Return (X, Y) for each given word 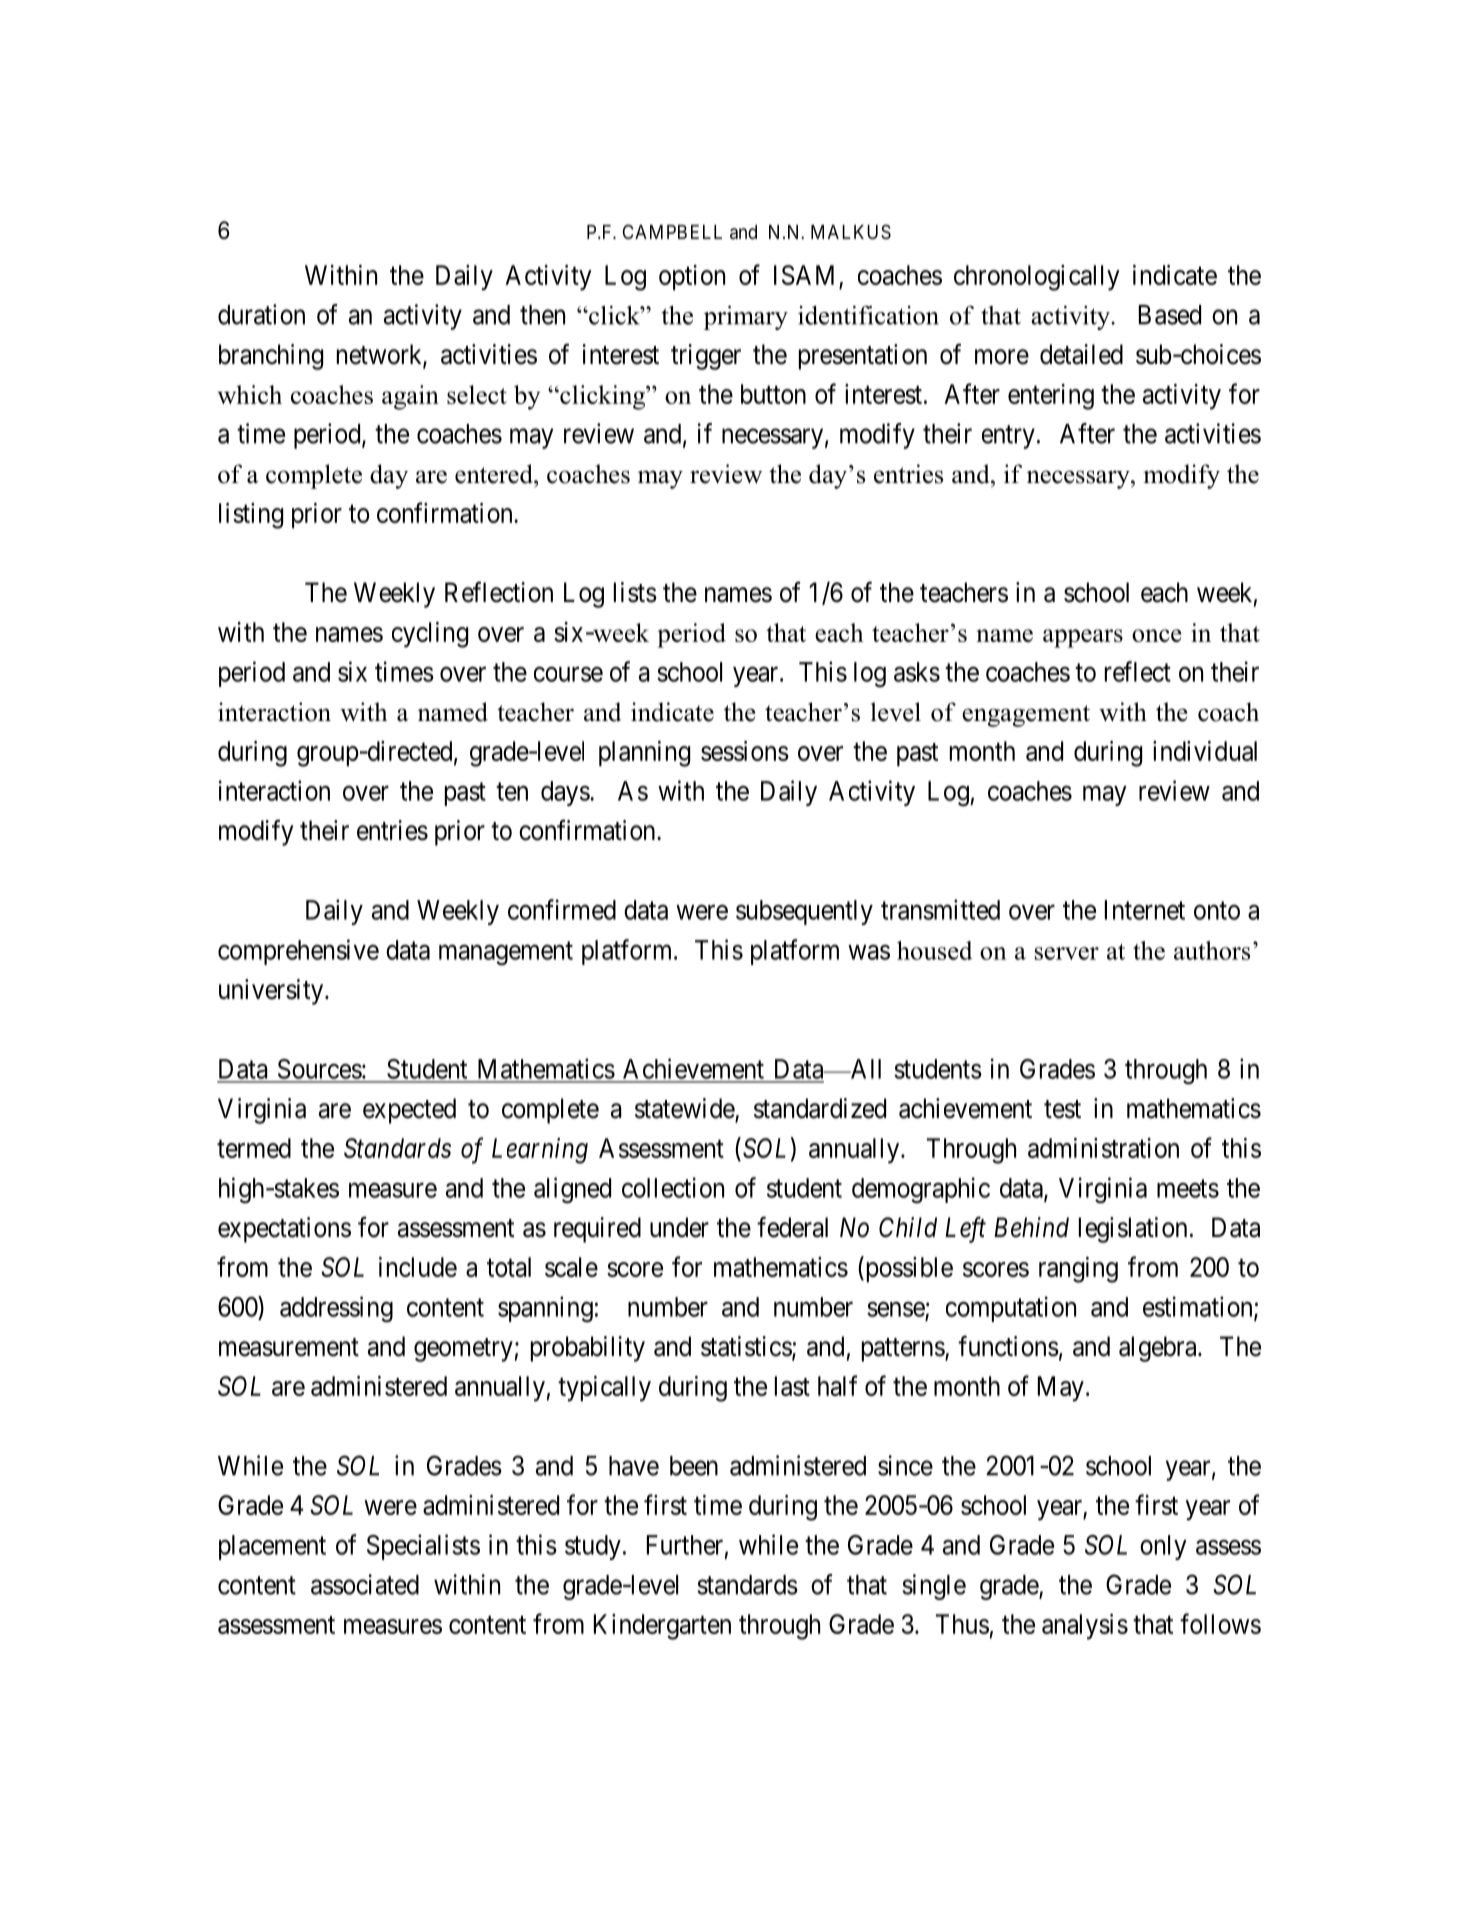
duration (261, 314)
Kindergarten (662, 1627)
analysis (1085, 1627)
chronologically (1037, 278)
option (692, 277)
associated (365, 1584)
